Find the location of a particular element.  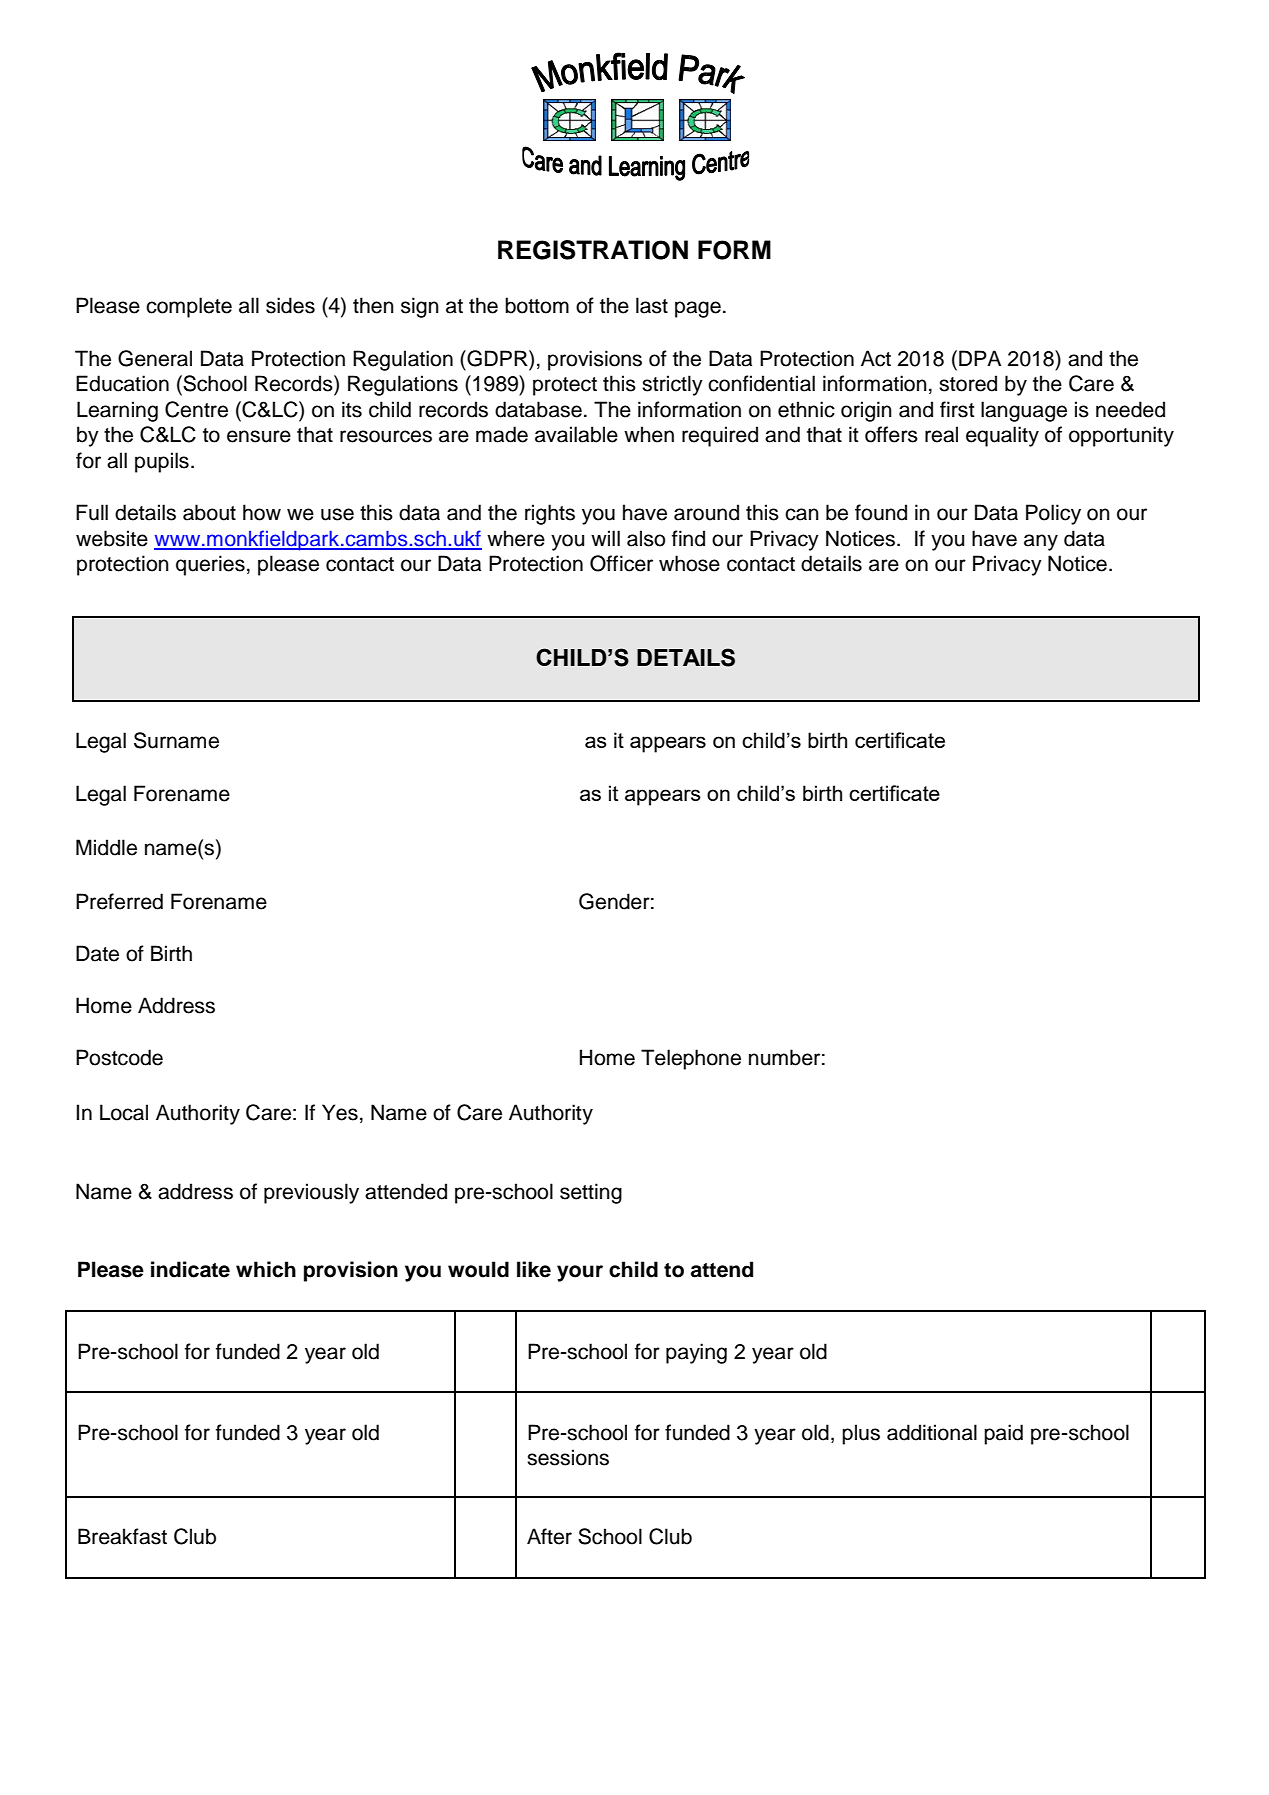

setting is located at coordinates (591, 1193).
